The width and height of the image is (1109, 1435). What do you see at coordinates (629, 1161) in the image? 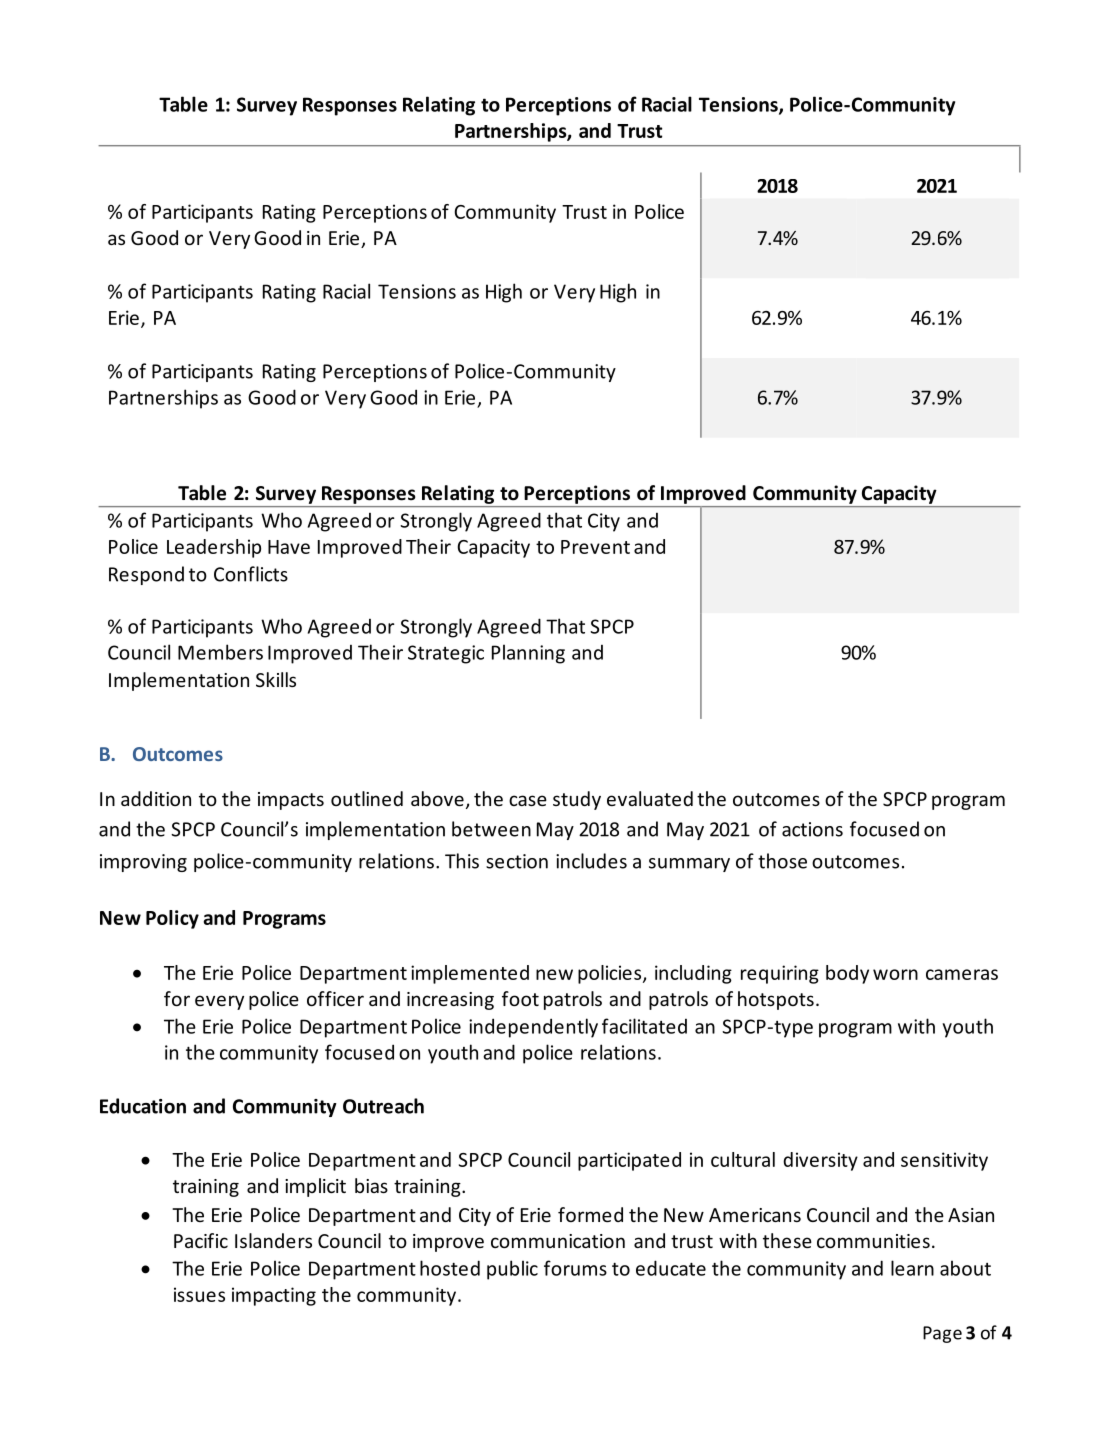
I see `participated` at bounding box center [629, 1161].
